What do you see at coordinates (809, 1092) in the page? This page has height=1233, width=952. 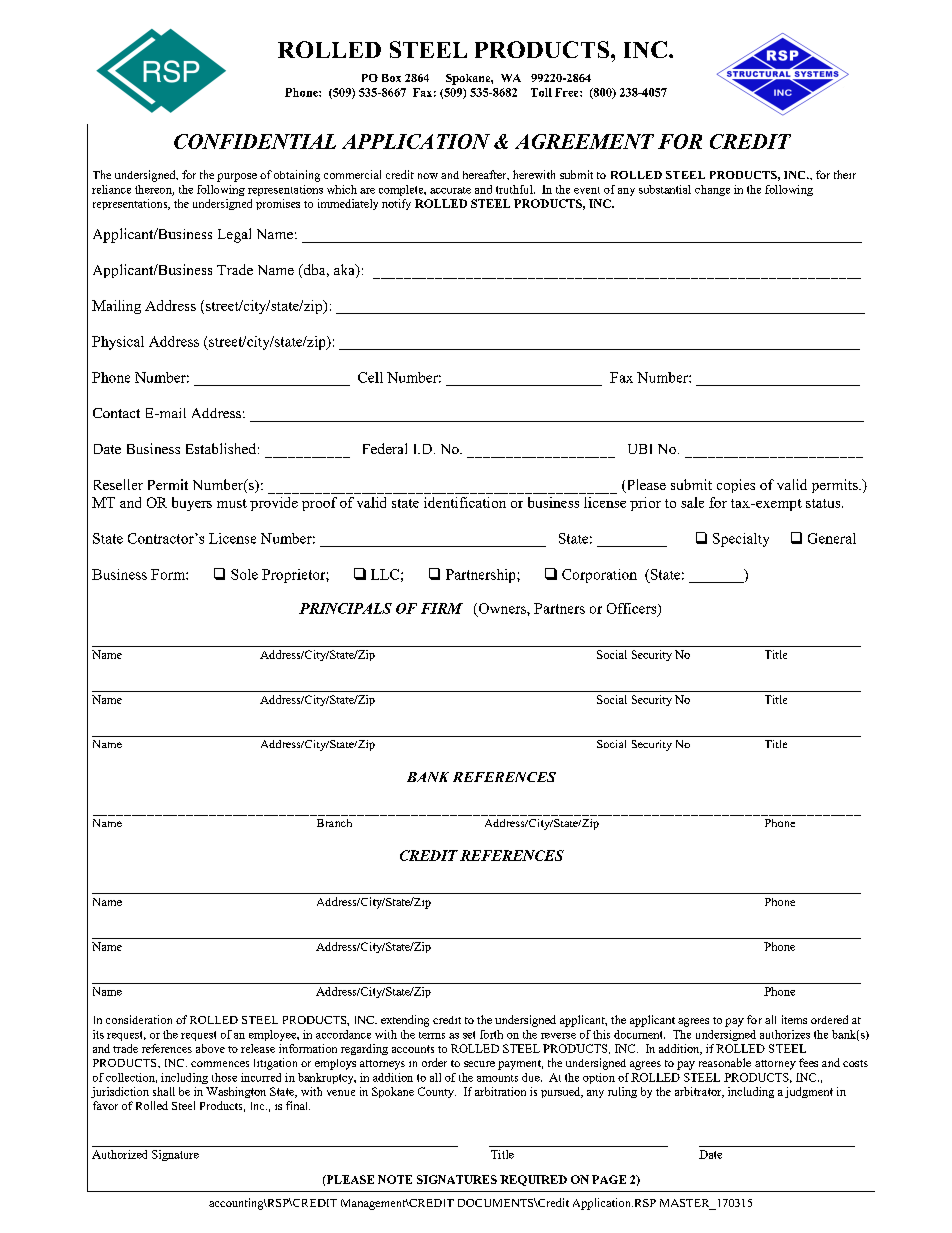 I see `judgment` at bounding box center [809, 1092].
